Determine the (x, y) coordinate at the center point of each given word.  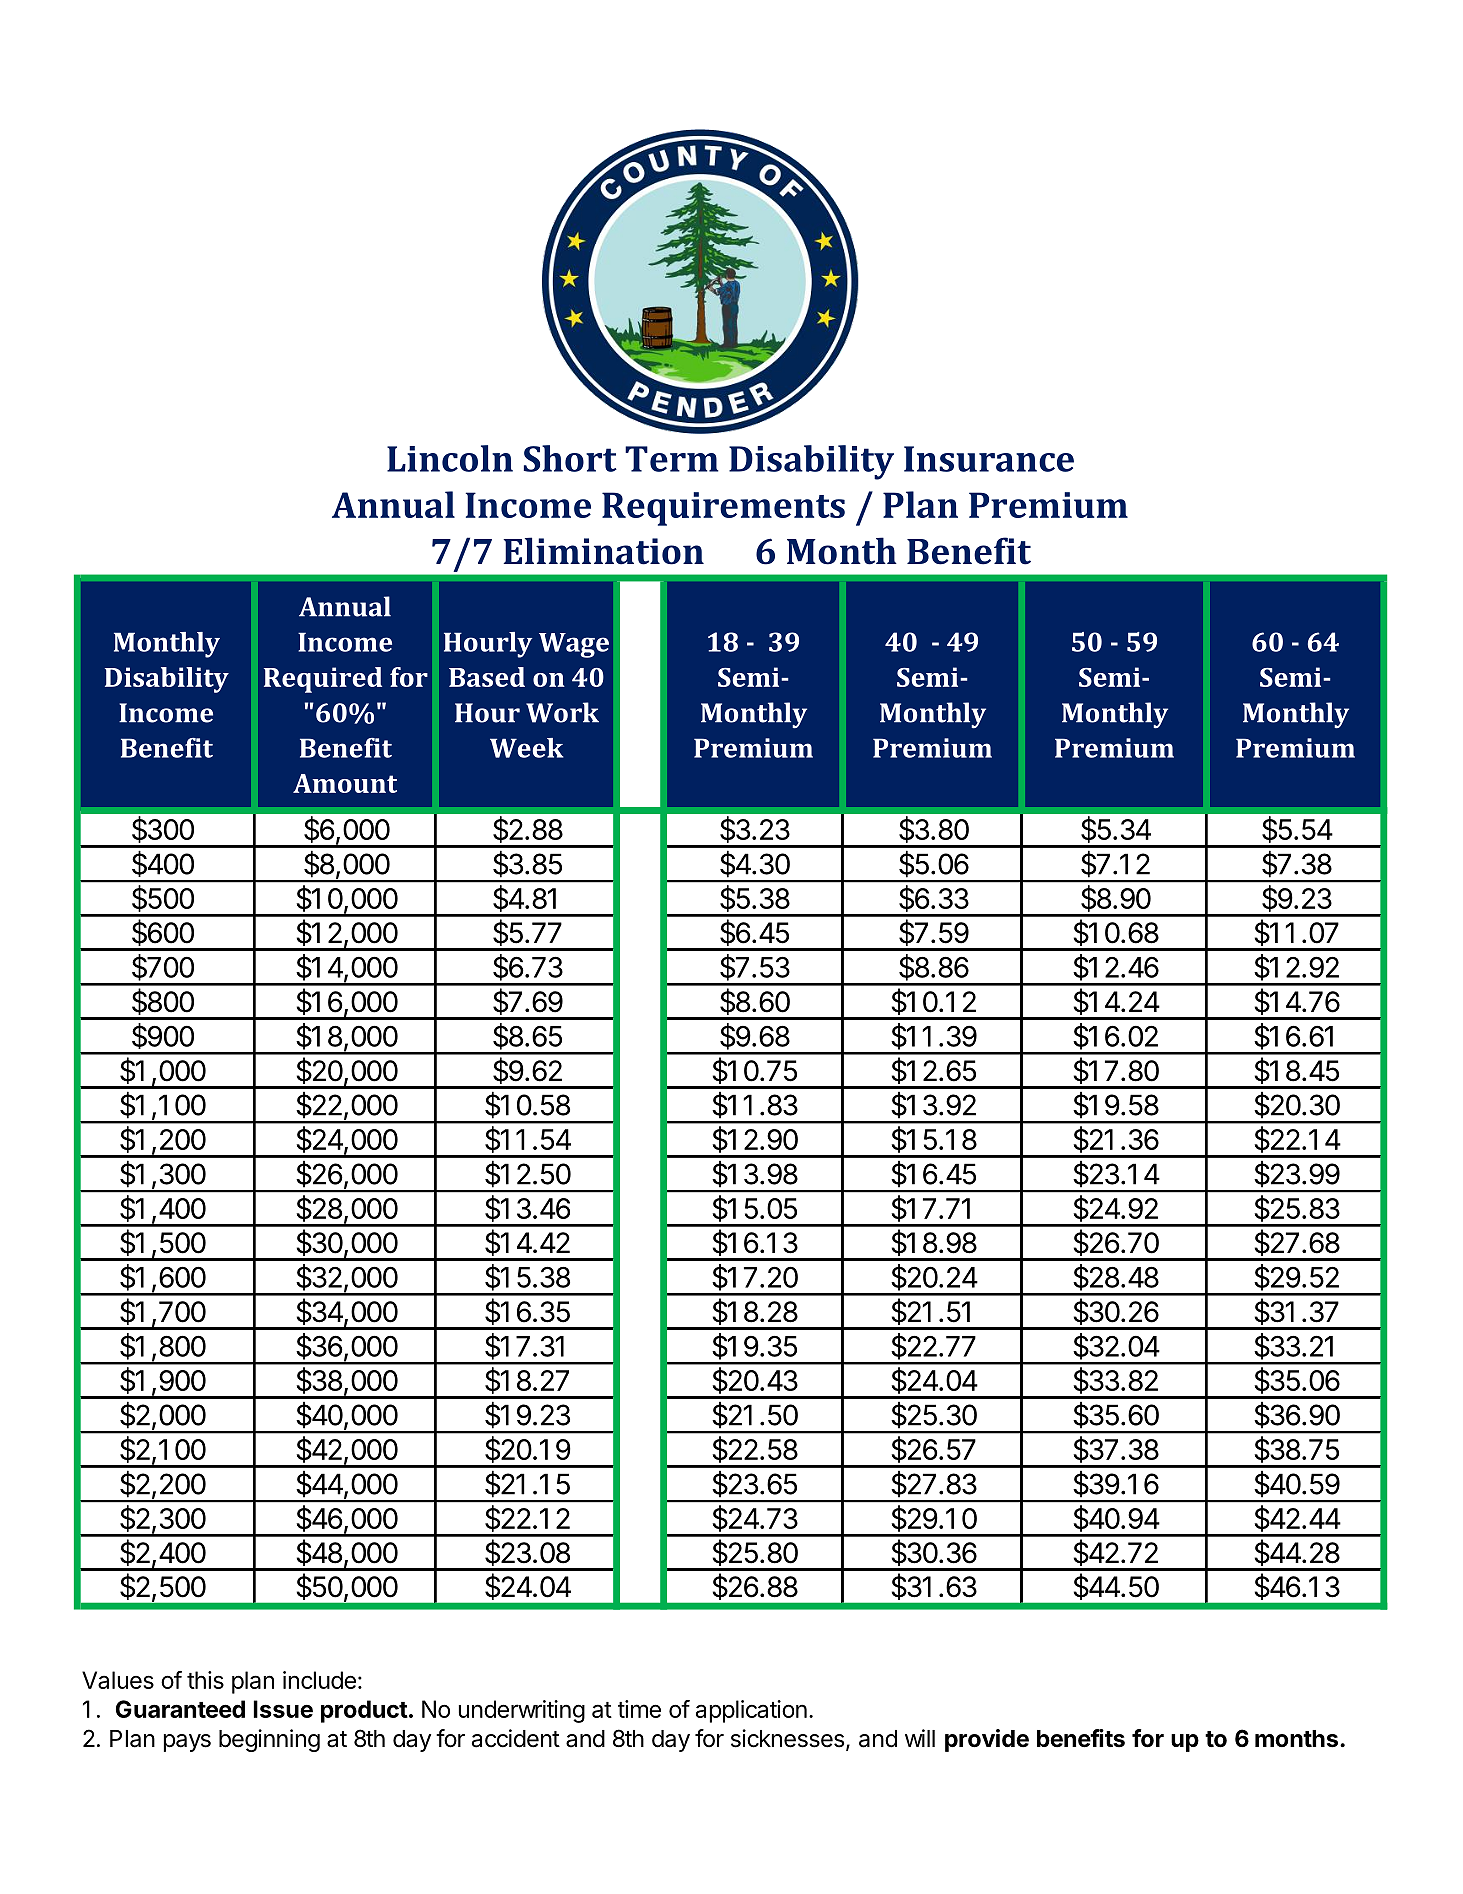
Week (526, 748)
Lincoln (450, 458)
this (205, 1680)
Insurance (989, 459)
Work (562, 712)
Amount (345, 783)
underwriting (522, 1711)
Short (570, 458)
